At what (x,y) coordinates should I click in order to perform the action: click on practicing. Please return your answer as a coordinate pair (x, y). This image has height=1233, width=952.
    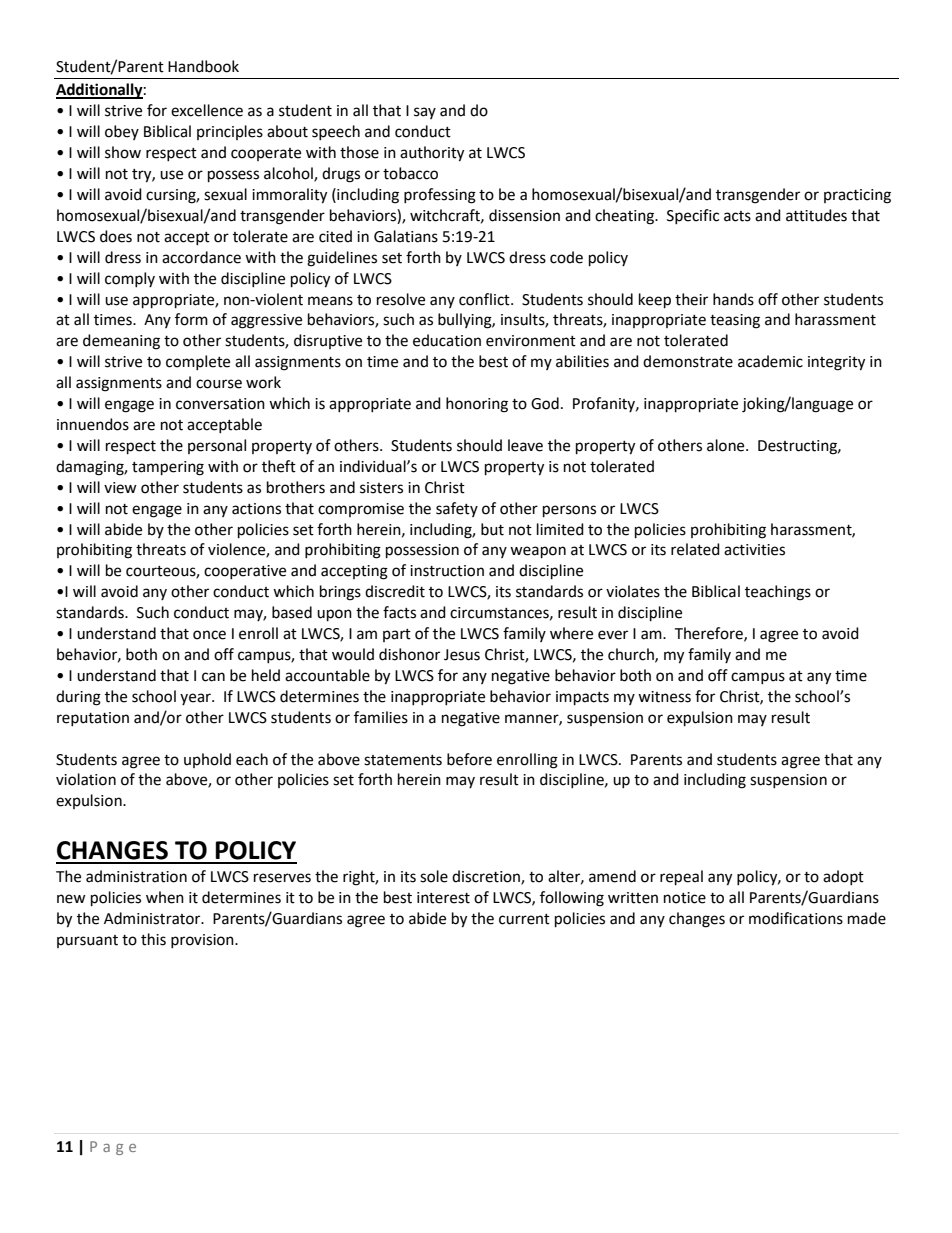
    Looking at the image, I should click on (857, 196).
